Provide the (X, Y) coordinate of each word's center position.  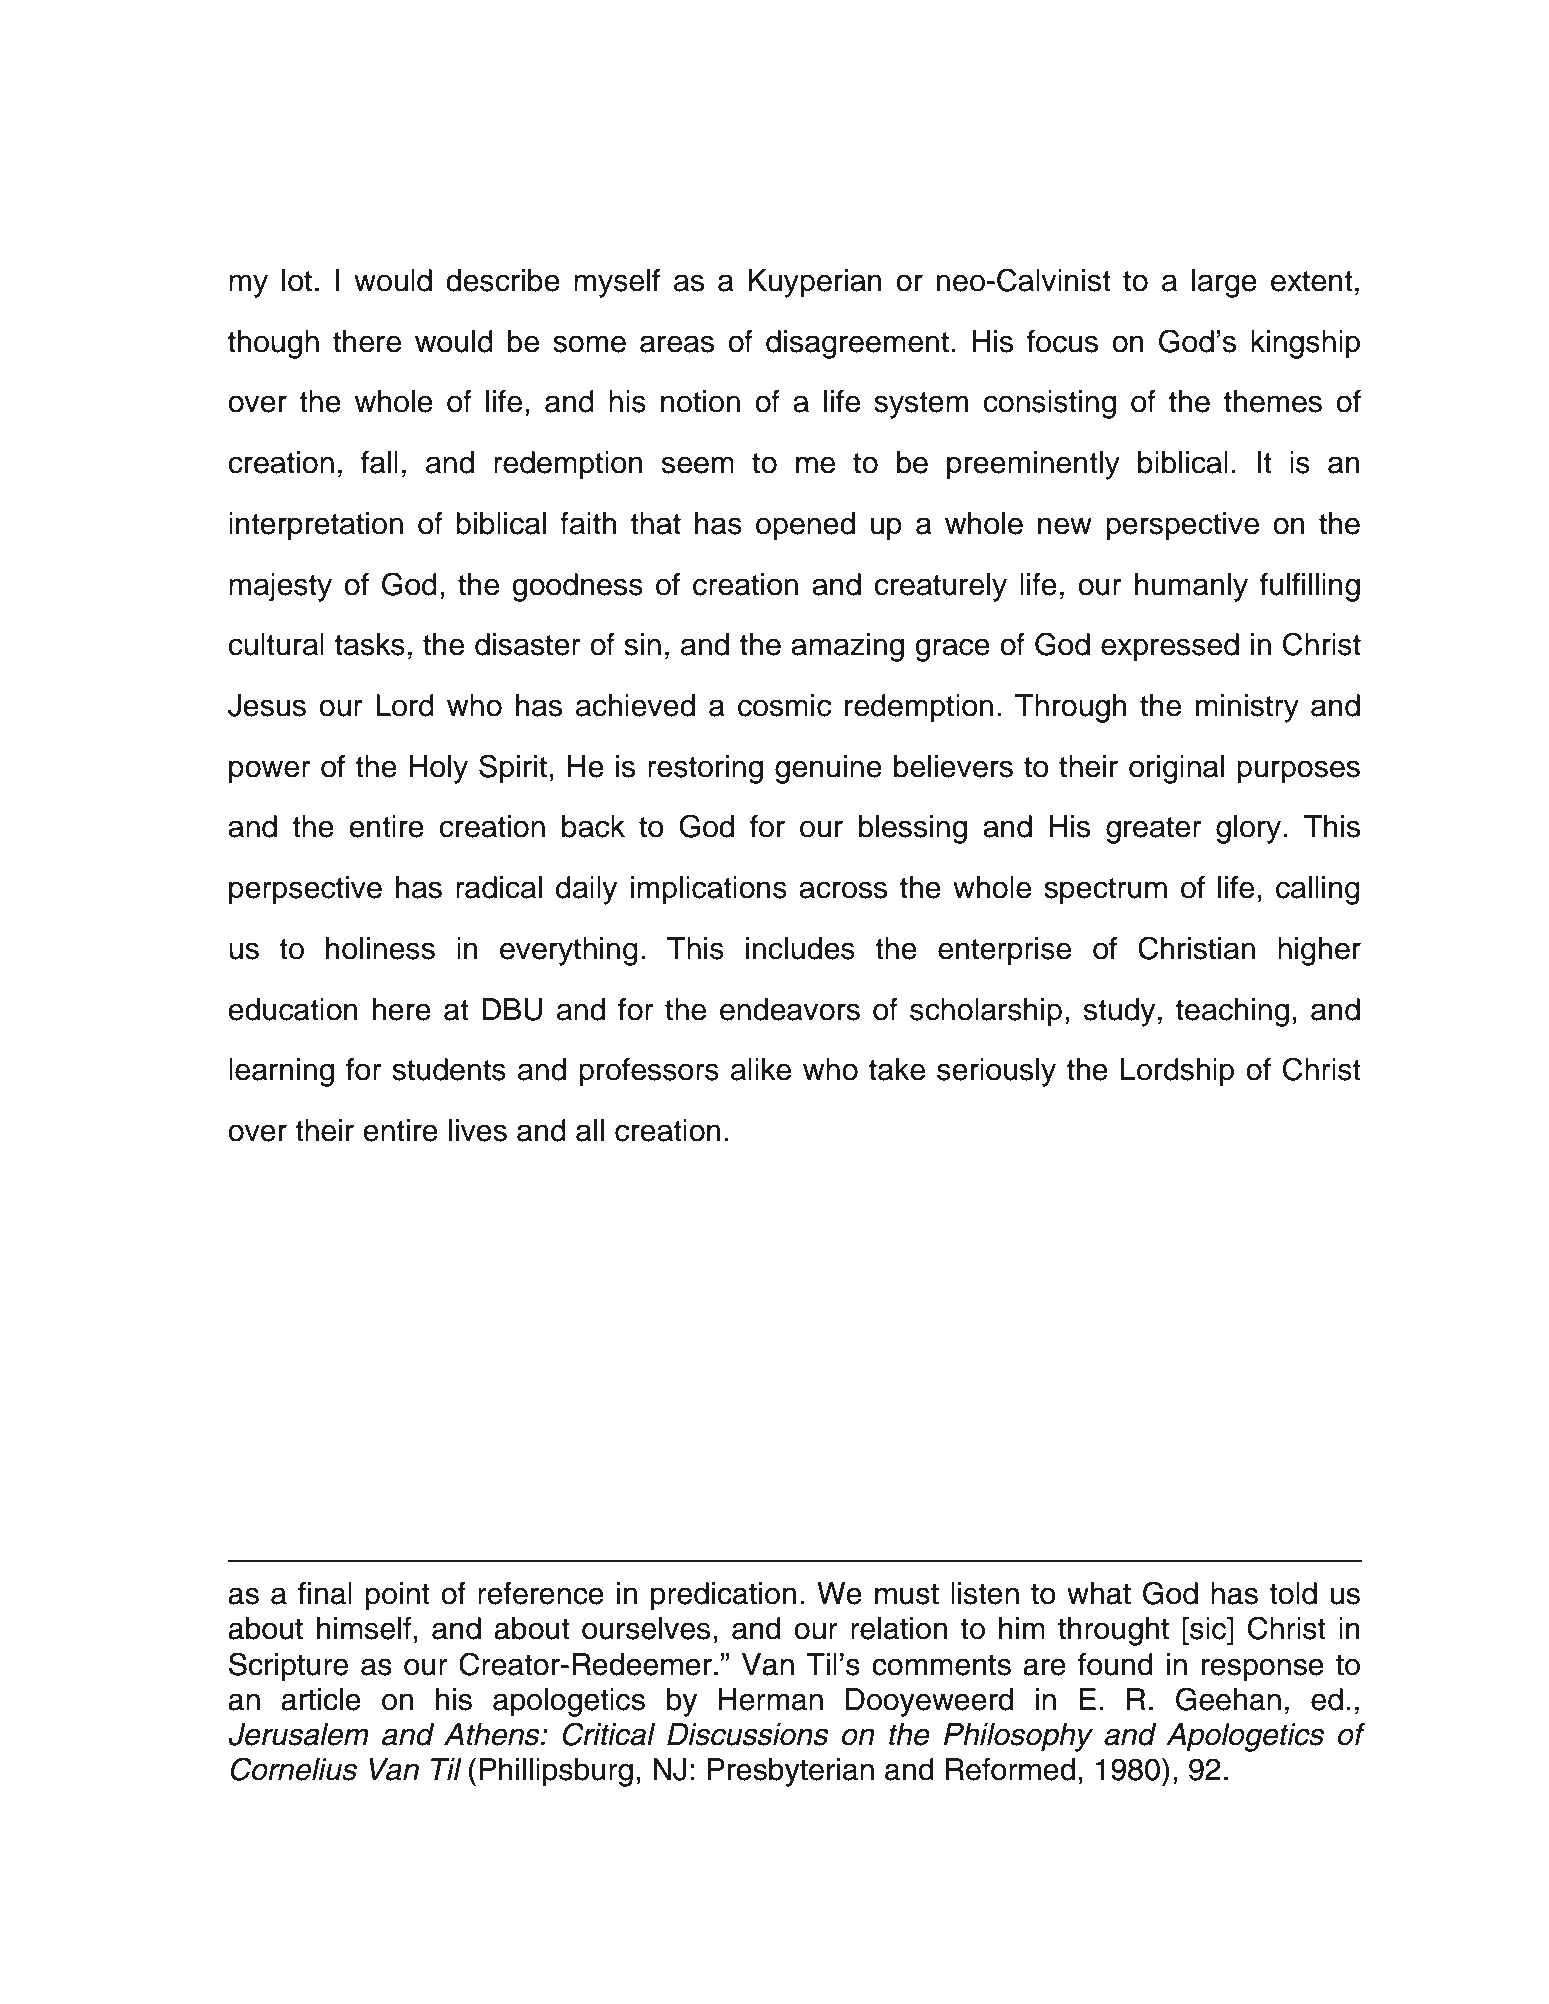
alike (761, 1069)
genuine (828, 769)
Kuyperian (815, 283)
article (321, 1699)
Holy (438, 769)
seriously (996, 1072)
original (1176, 769)
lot (297, 280)
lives (478, 1130)
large (1224, 283)
